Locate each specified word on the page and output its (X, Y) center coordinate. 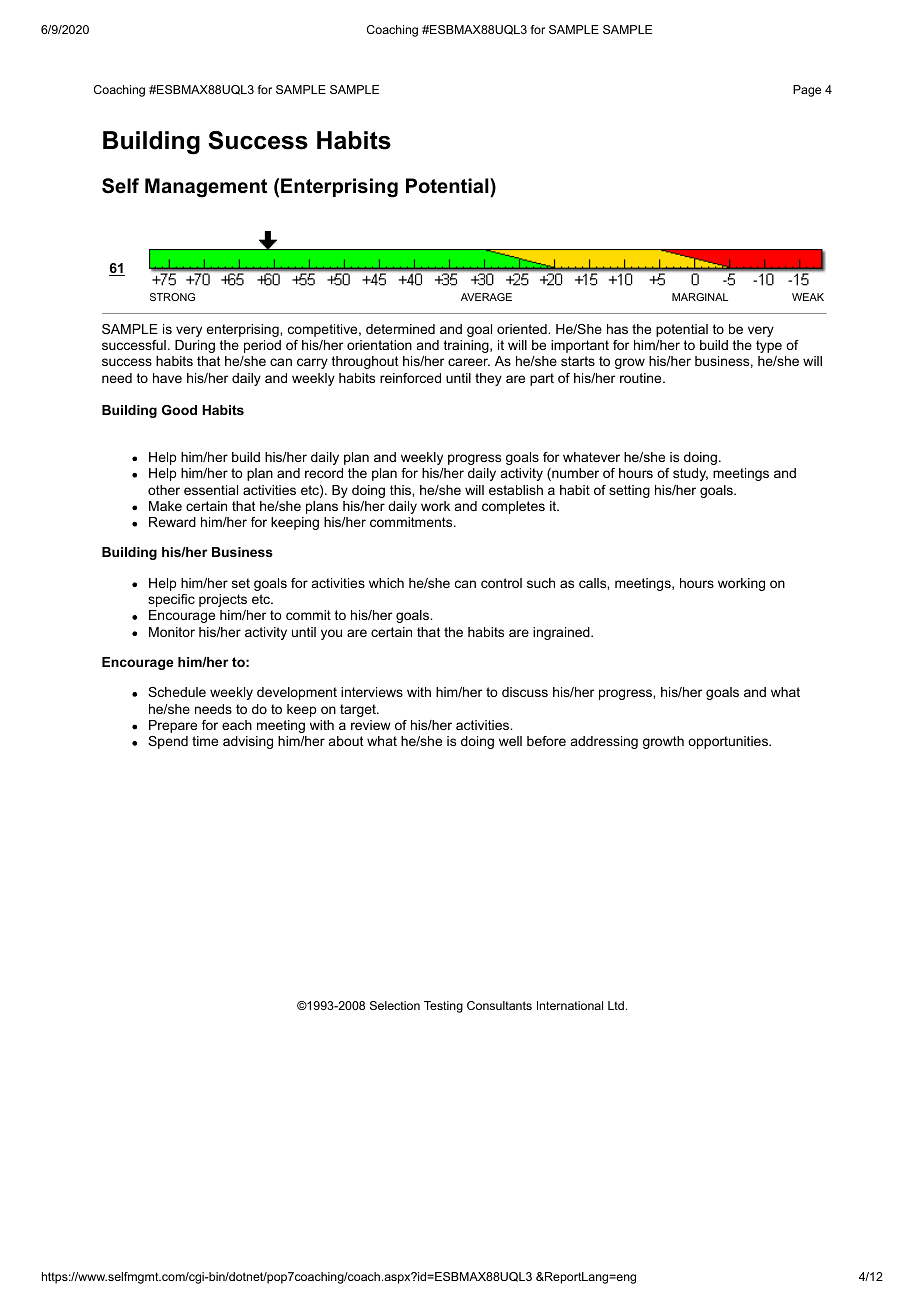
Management (206, 188)
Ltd (616, 1005)
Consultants (499, 1005)
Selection (395, 1005)
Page (807, 91)
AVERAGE (486, 297)
